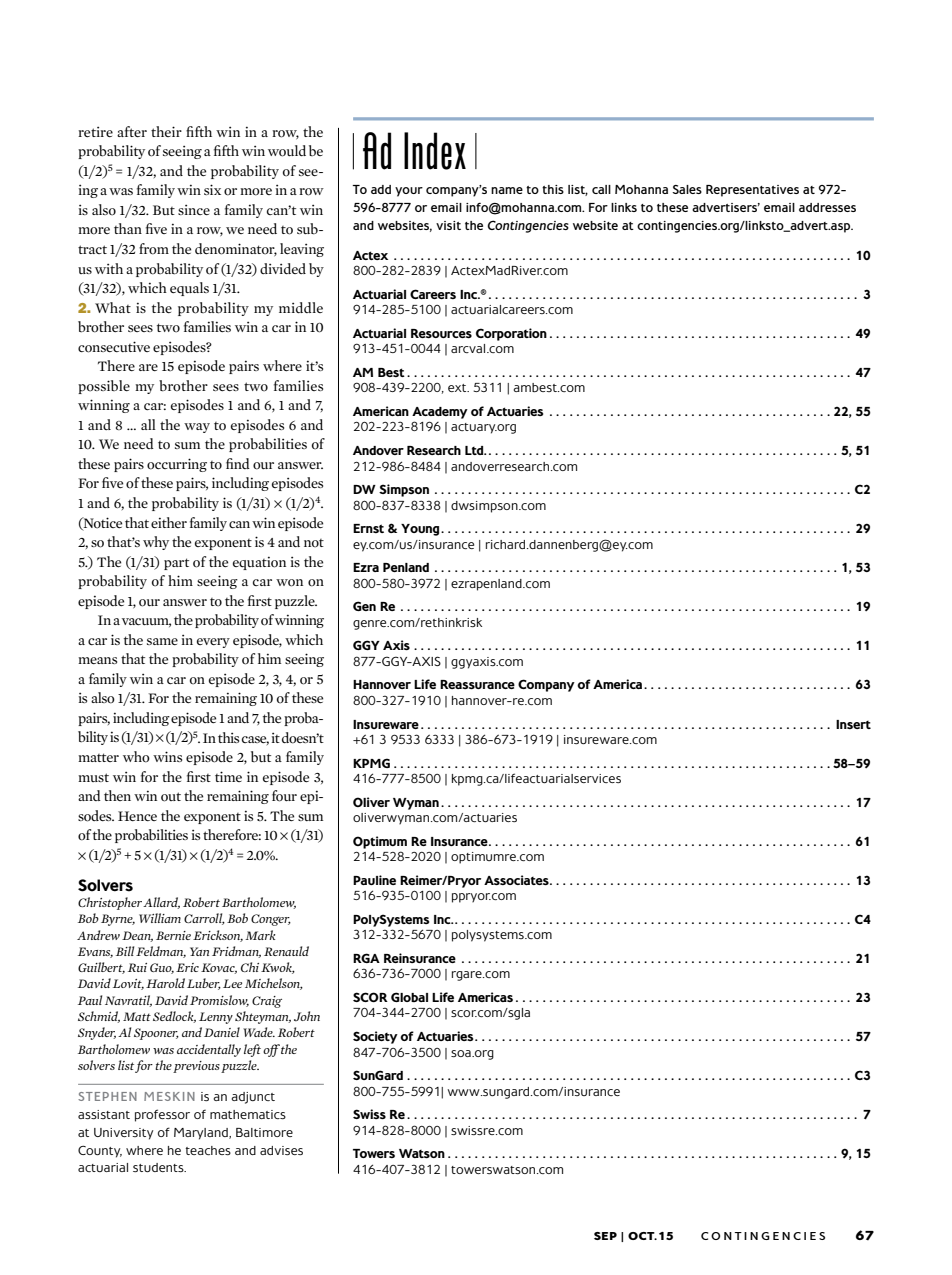  I want to click on Insert, so click(853, 724).
